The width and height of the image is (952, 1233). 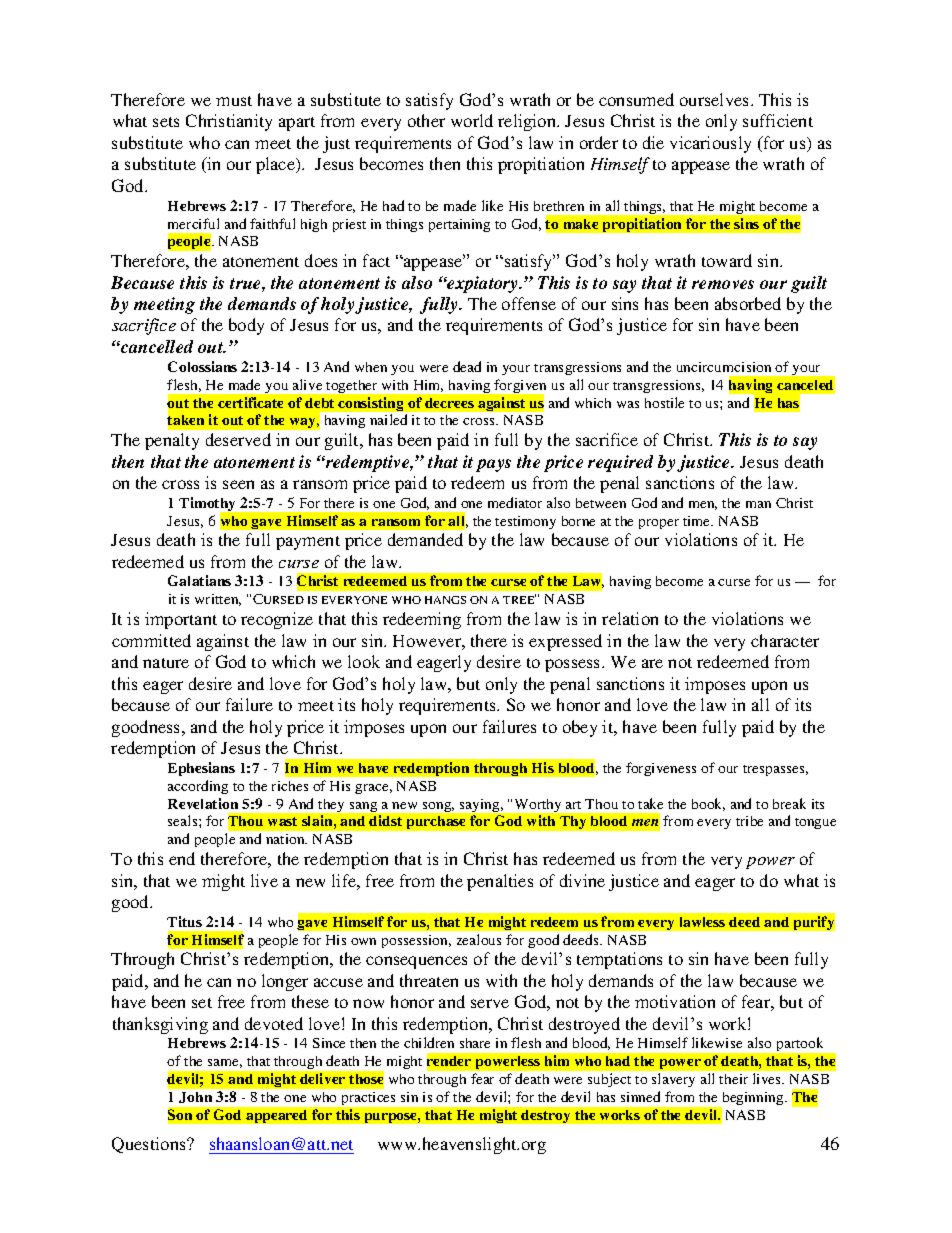 I want to click on must, so click(x=234, y=101).
